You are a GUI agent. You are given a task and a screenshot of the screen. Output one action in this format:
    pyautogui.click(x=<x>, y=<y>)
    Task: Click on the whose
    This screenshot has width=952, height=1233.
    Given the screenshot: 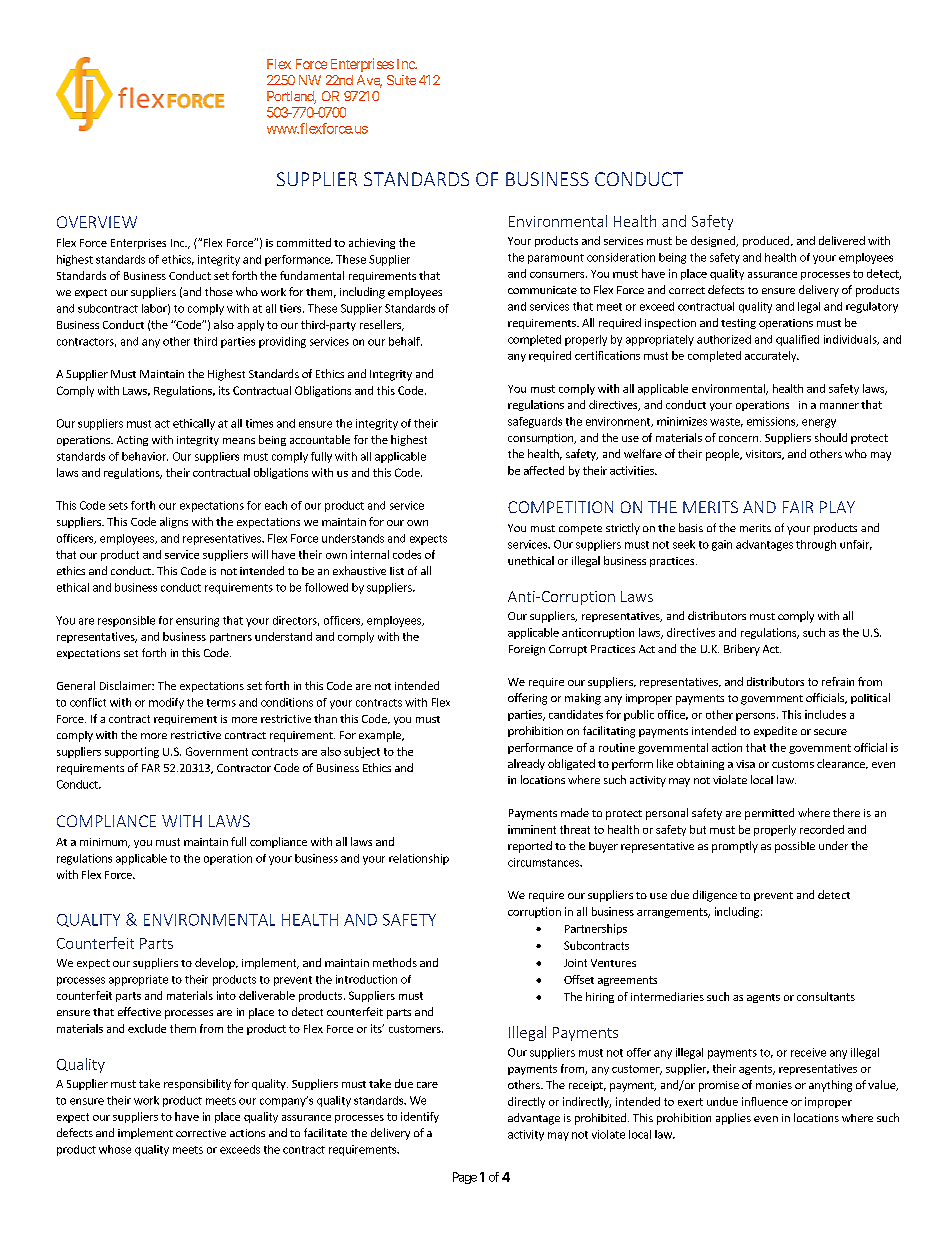 What is the action you would take?
    pyautogui.click(x=115, y=1149)
